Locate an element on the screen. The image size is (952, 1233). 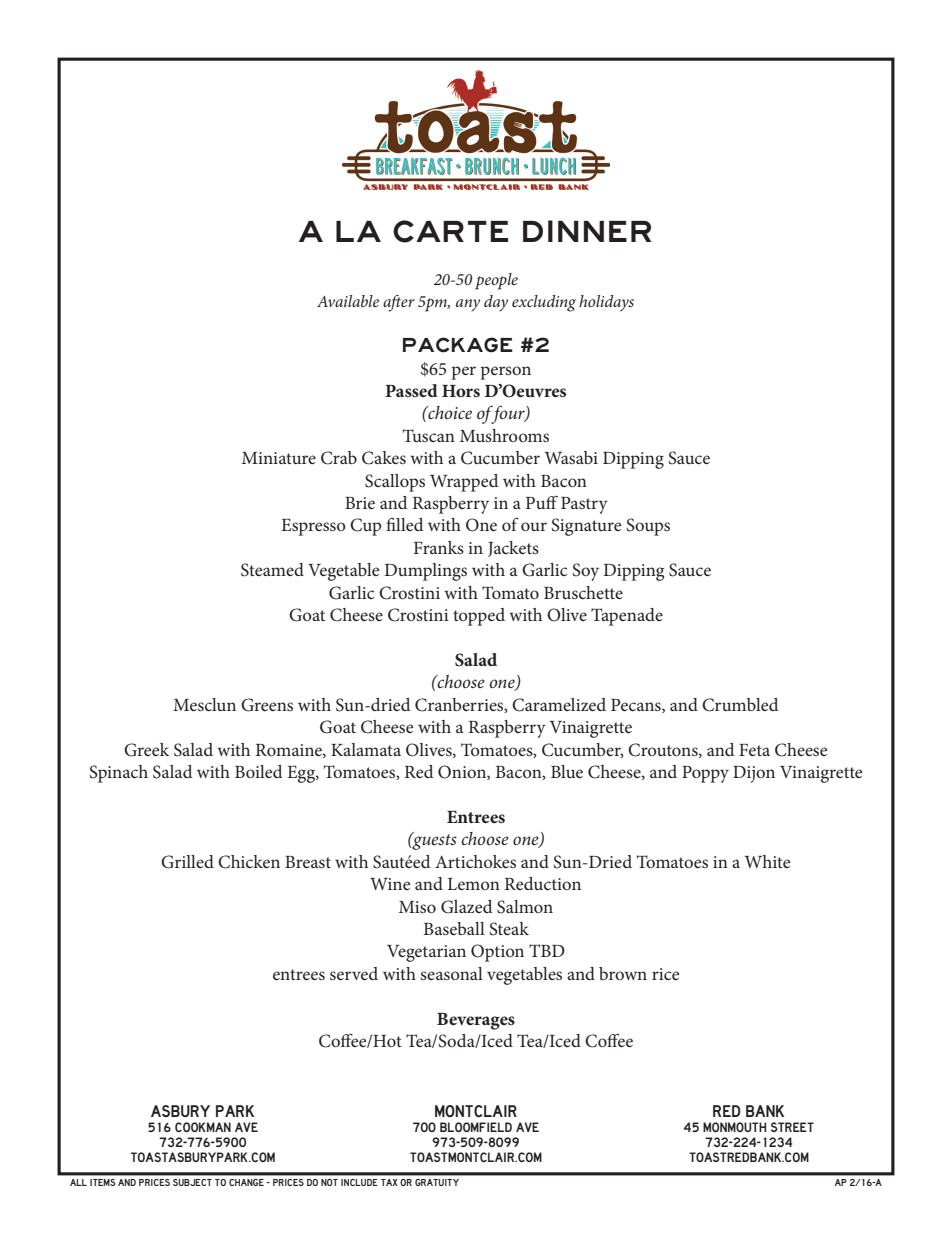
gratuity is located at coordinates (437, 1182).
